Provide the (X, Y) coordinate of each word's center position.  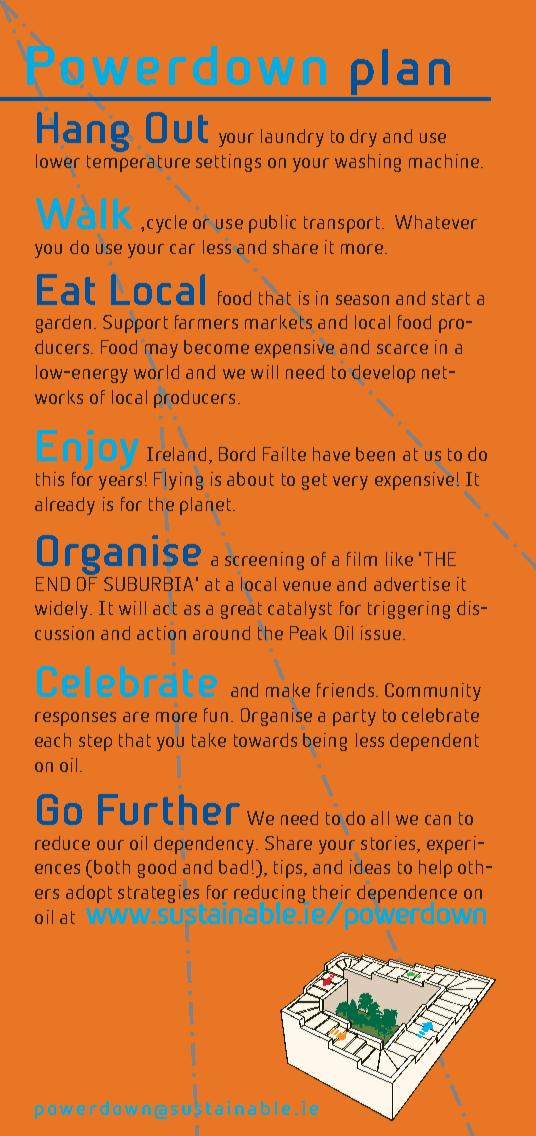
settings (228, 163)
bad (233, 867)
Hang (83, 132)
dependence (407, 894)
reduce (62, 843)
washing (368, 163)
